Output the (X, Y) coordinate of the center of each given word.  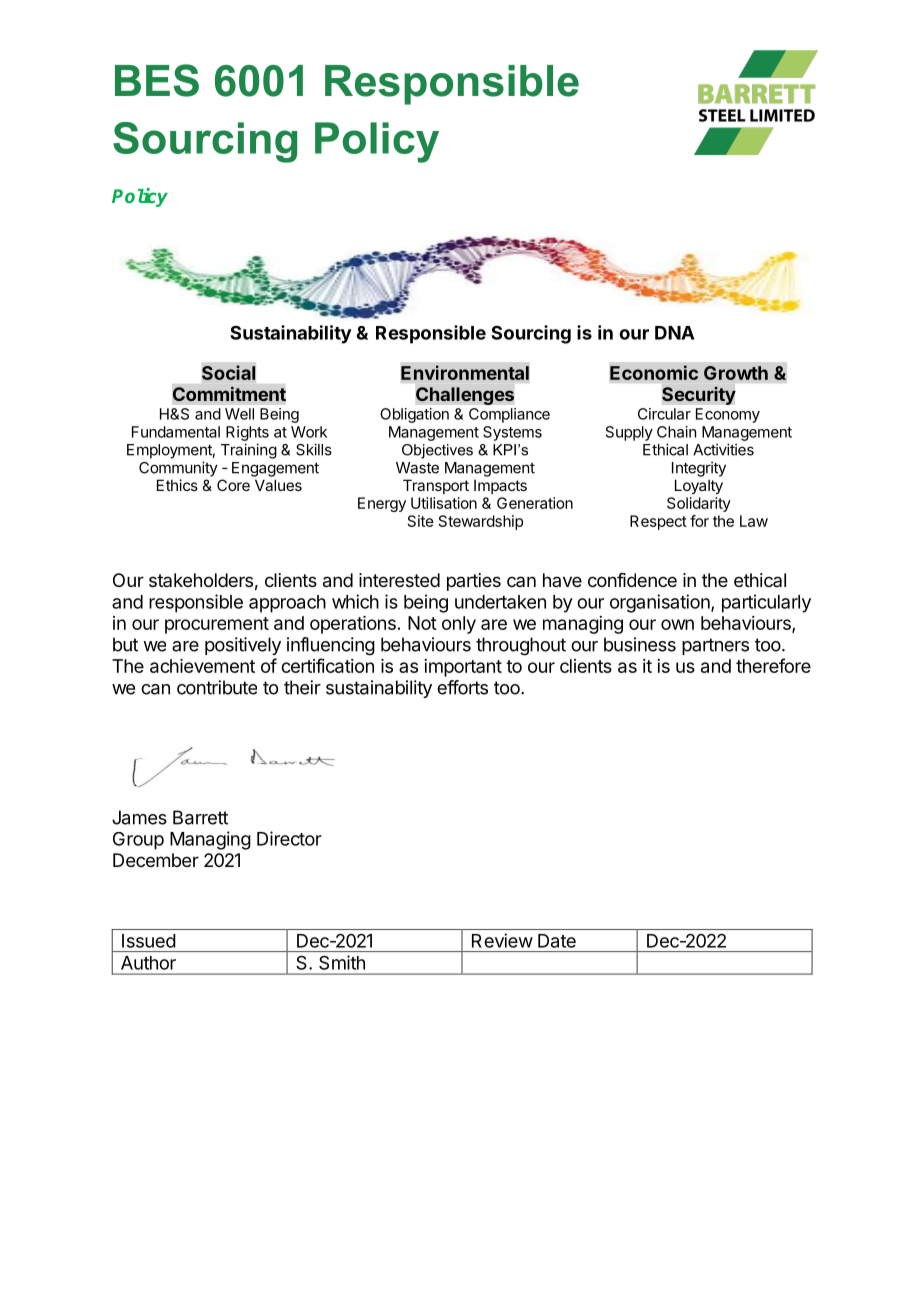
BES (157, 80)
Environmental (465, 372)
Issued (149, 941)
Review (502, 940)
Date (557, 941)
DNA (674, 333)
